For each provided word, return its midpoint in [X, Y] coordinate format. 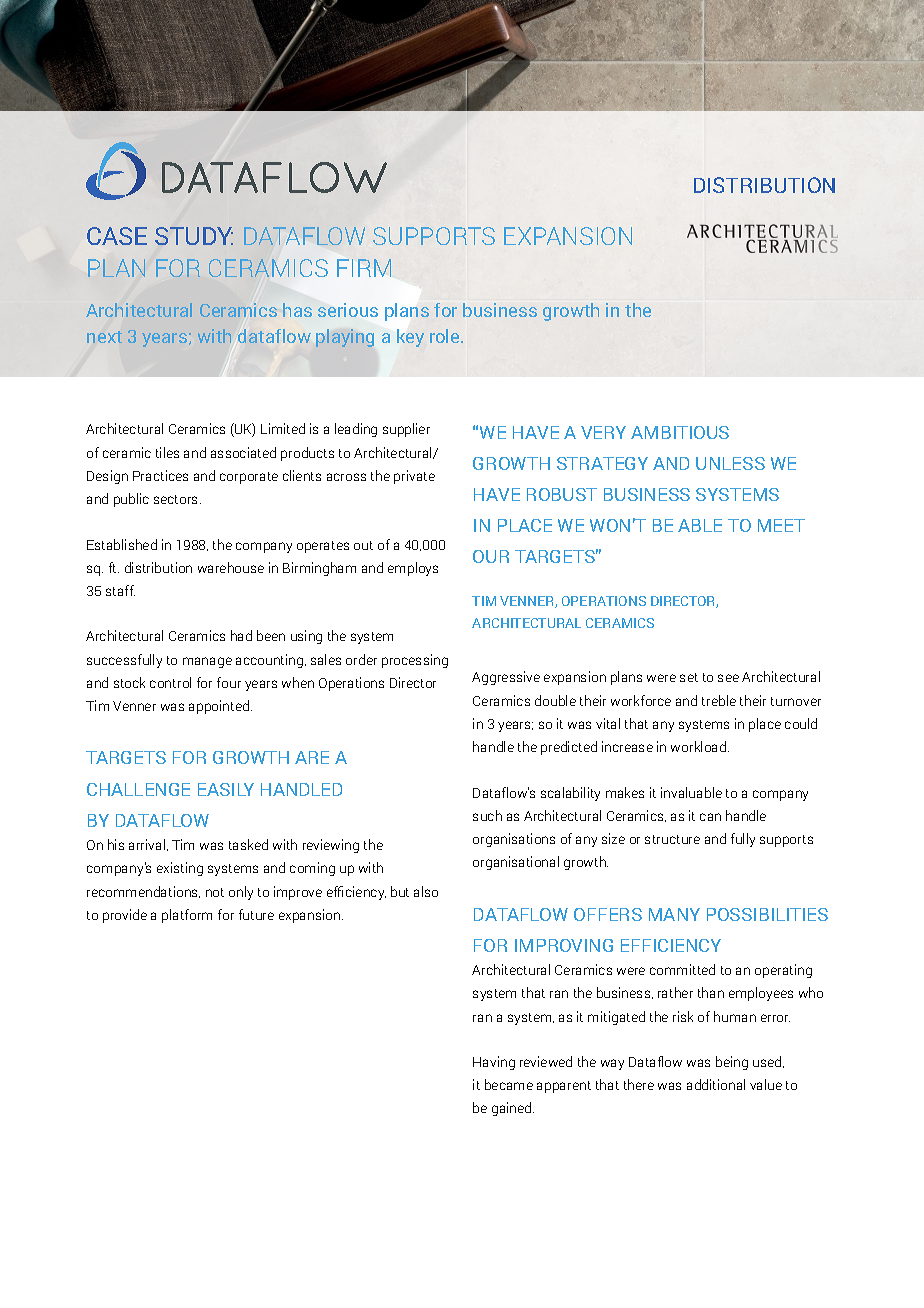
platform [187, 916]
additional [716, 1084]
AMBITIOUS [680, 432]
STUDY [194, 236]
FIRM [364, 268]
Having [494, 1063]
